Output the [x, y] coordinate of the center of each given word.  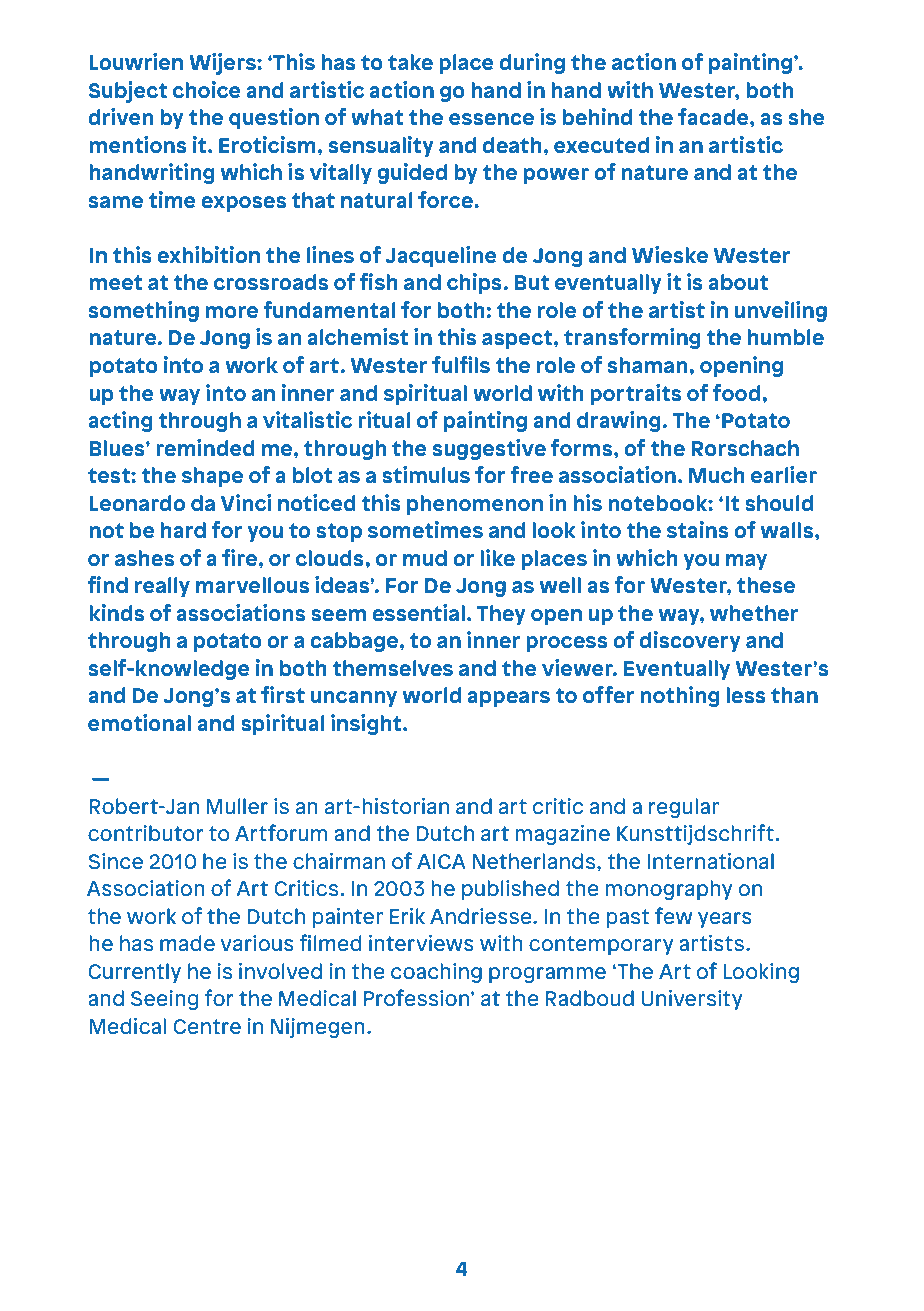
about [738, 282]
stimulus [426, 474]
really [162, 587]
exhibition [208, 254]
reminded [205, 447]
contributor [146, 833]
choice [207, 89]
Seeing [164, 1000]
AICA [441, 861]
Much [717, 475]
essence [491, 119]
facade [714, 116]
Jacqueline [441, 256]
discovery [690, 641]
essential [418, 612]
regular [684, 808]
